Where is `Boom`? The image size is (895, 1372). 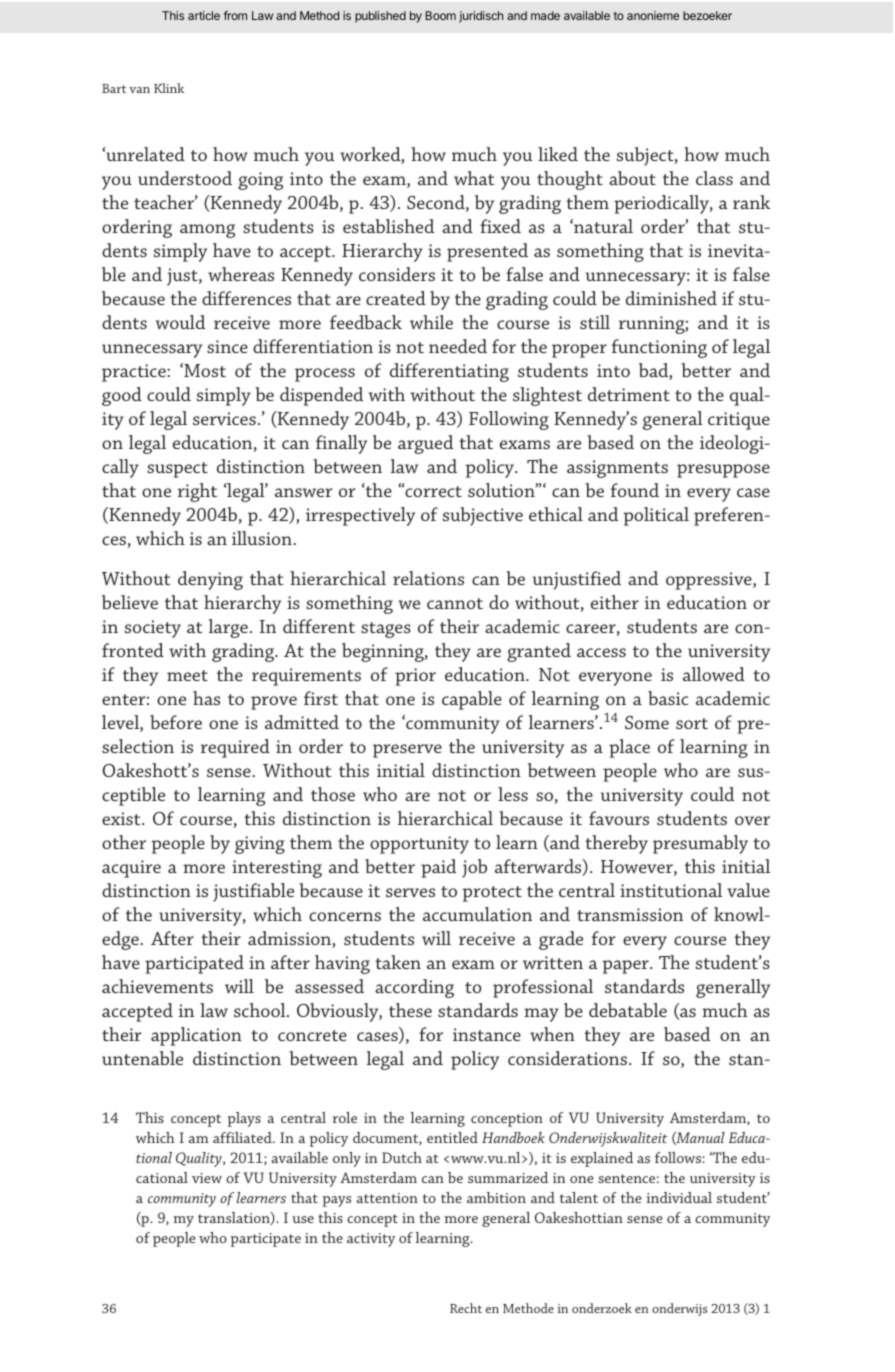 Boom is located at coordinates (441, 15).
